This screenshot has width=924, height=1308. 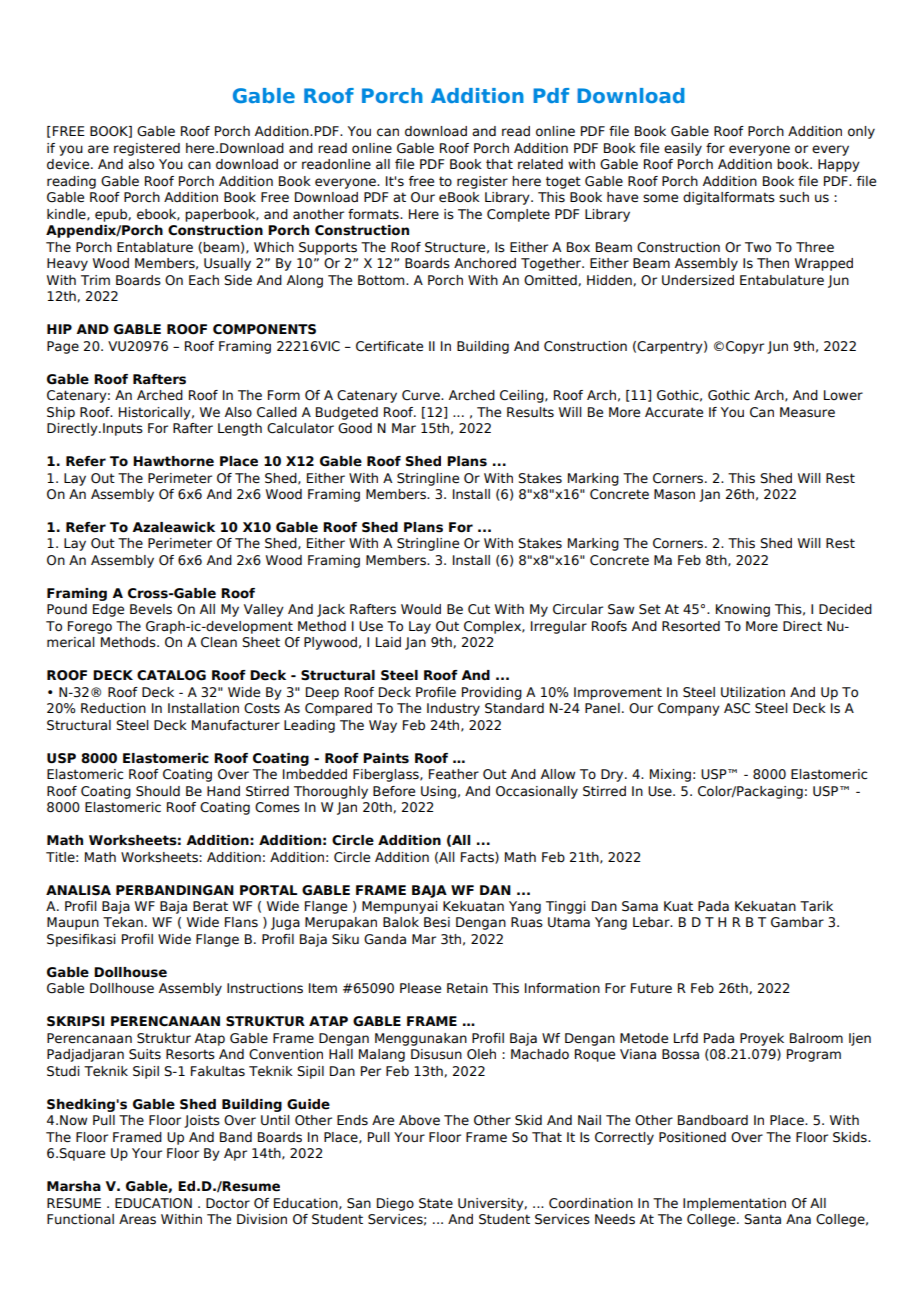 I want to click on related, so click(x=540, y=164).
